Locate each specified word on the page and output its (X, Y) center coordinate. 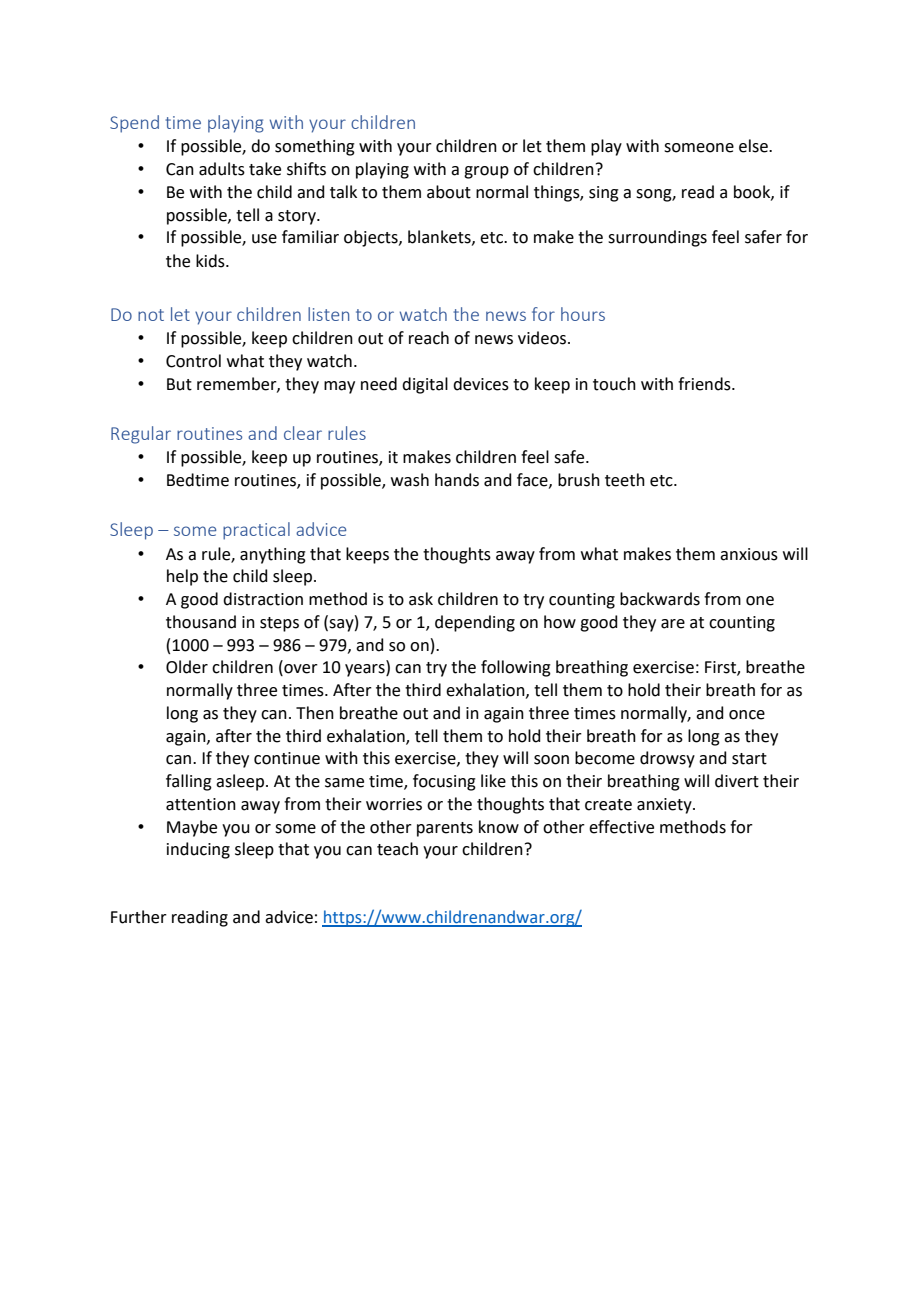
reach (429, 338)
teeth (625, 480)
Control (193, 361)
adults (222, 169)
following (516, 668)
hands (457, 480)
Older (187, 667)
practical (256, 531)
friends (705, 384)
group (486, 172)
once (747, 715)
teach (397, 849)
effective (621, 827)
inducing (198, 850)
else (754, 146)
